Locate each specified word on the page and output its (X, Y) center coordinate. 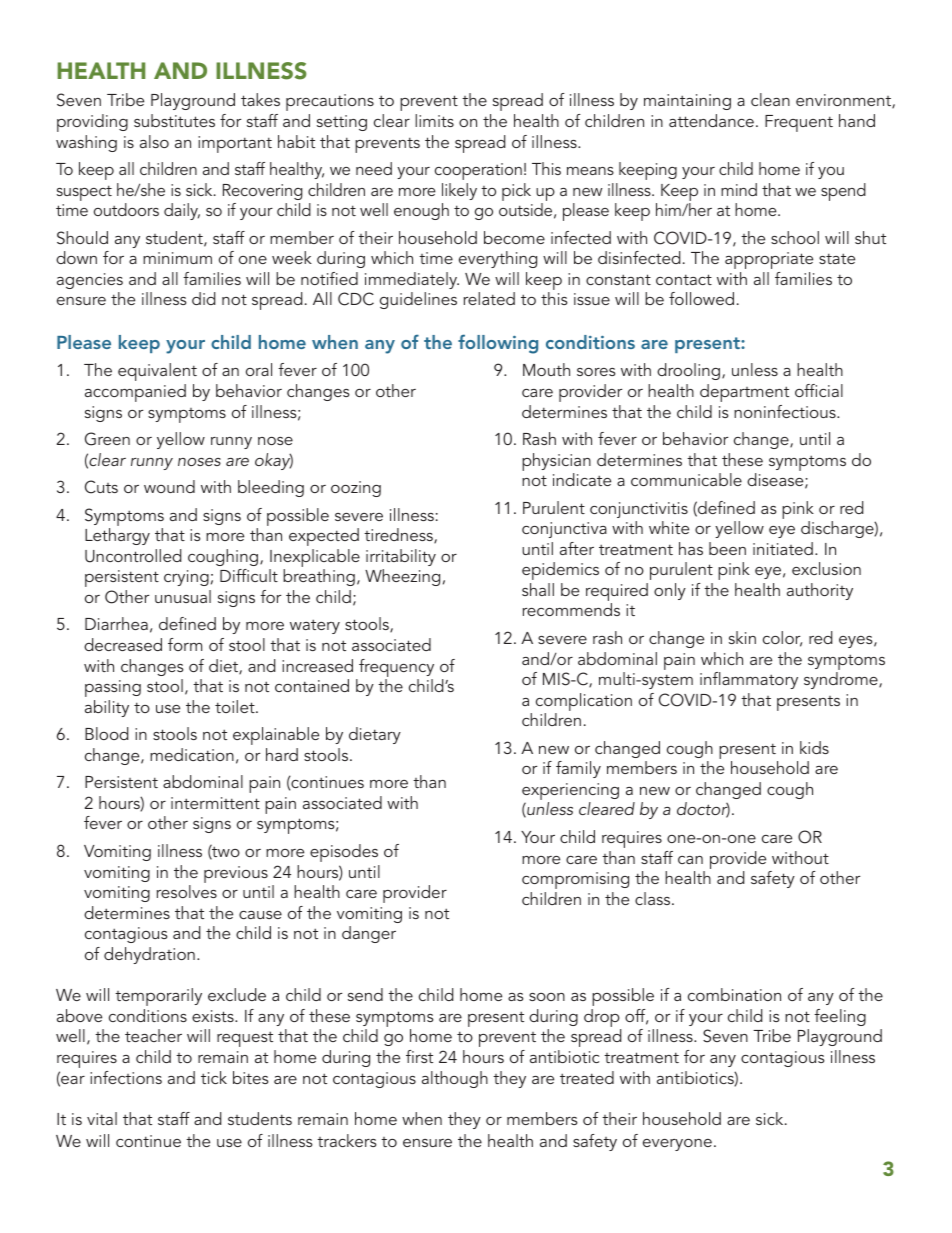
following (498, 344)
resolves (187, 891)
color (782, 639)
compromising (575, 880)
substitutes (174, 120)
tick (214, 1077)
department (744, 393)
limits (434, 120)
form (185, 644)
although (455, 1079)
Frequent (799, 123)
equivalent (157, 372)
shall (538, 589)
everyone (677, 1145)
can (690, 860)
